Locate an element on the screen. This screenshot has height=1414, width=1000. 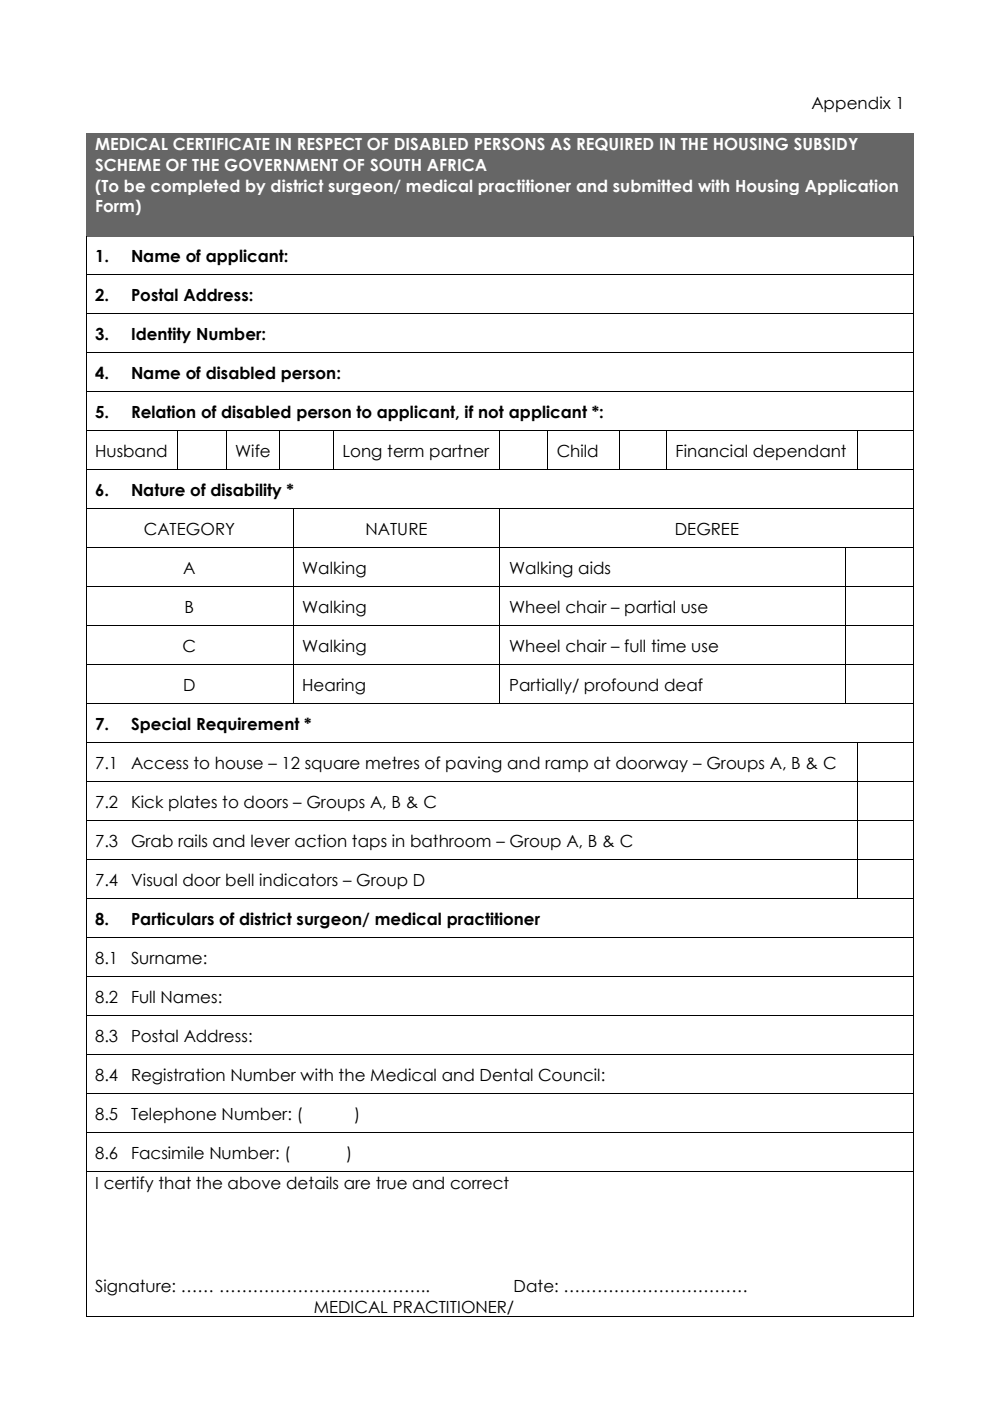
disability is located at coordinates (246, 491).
